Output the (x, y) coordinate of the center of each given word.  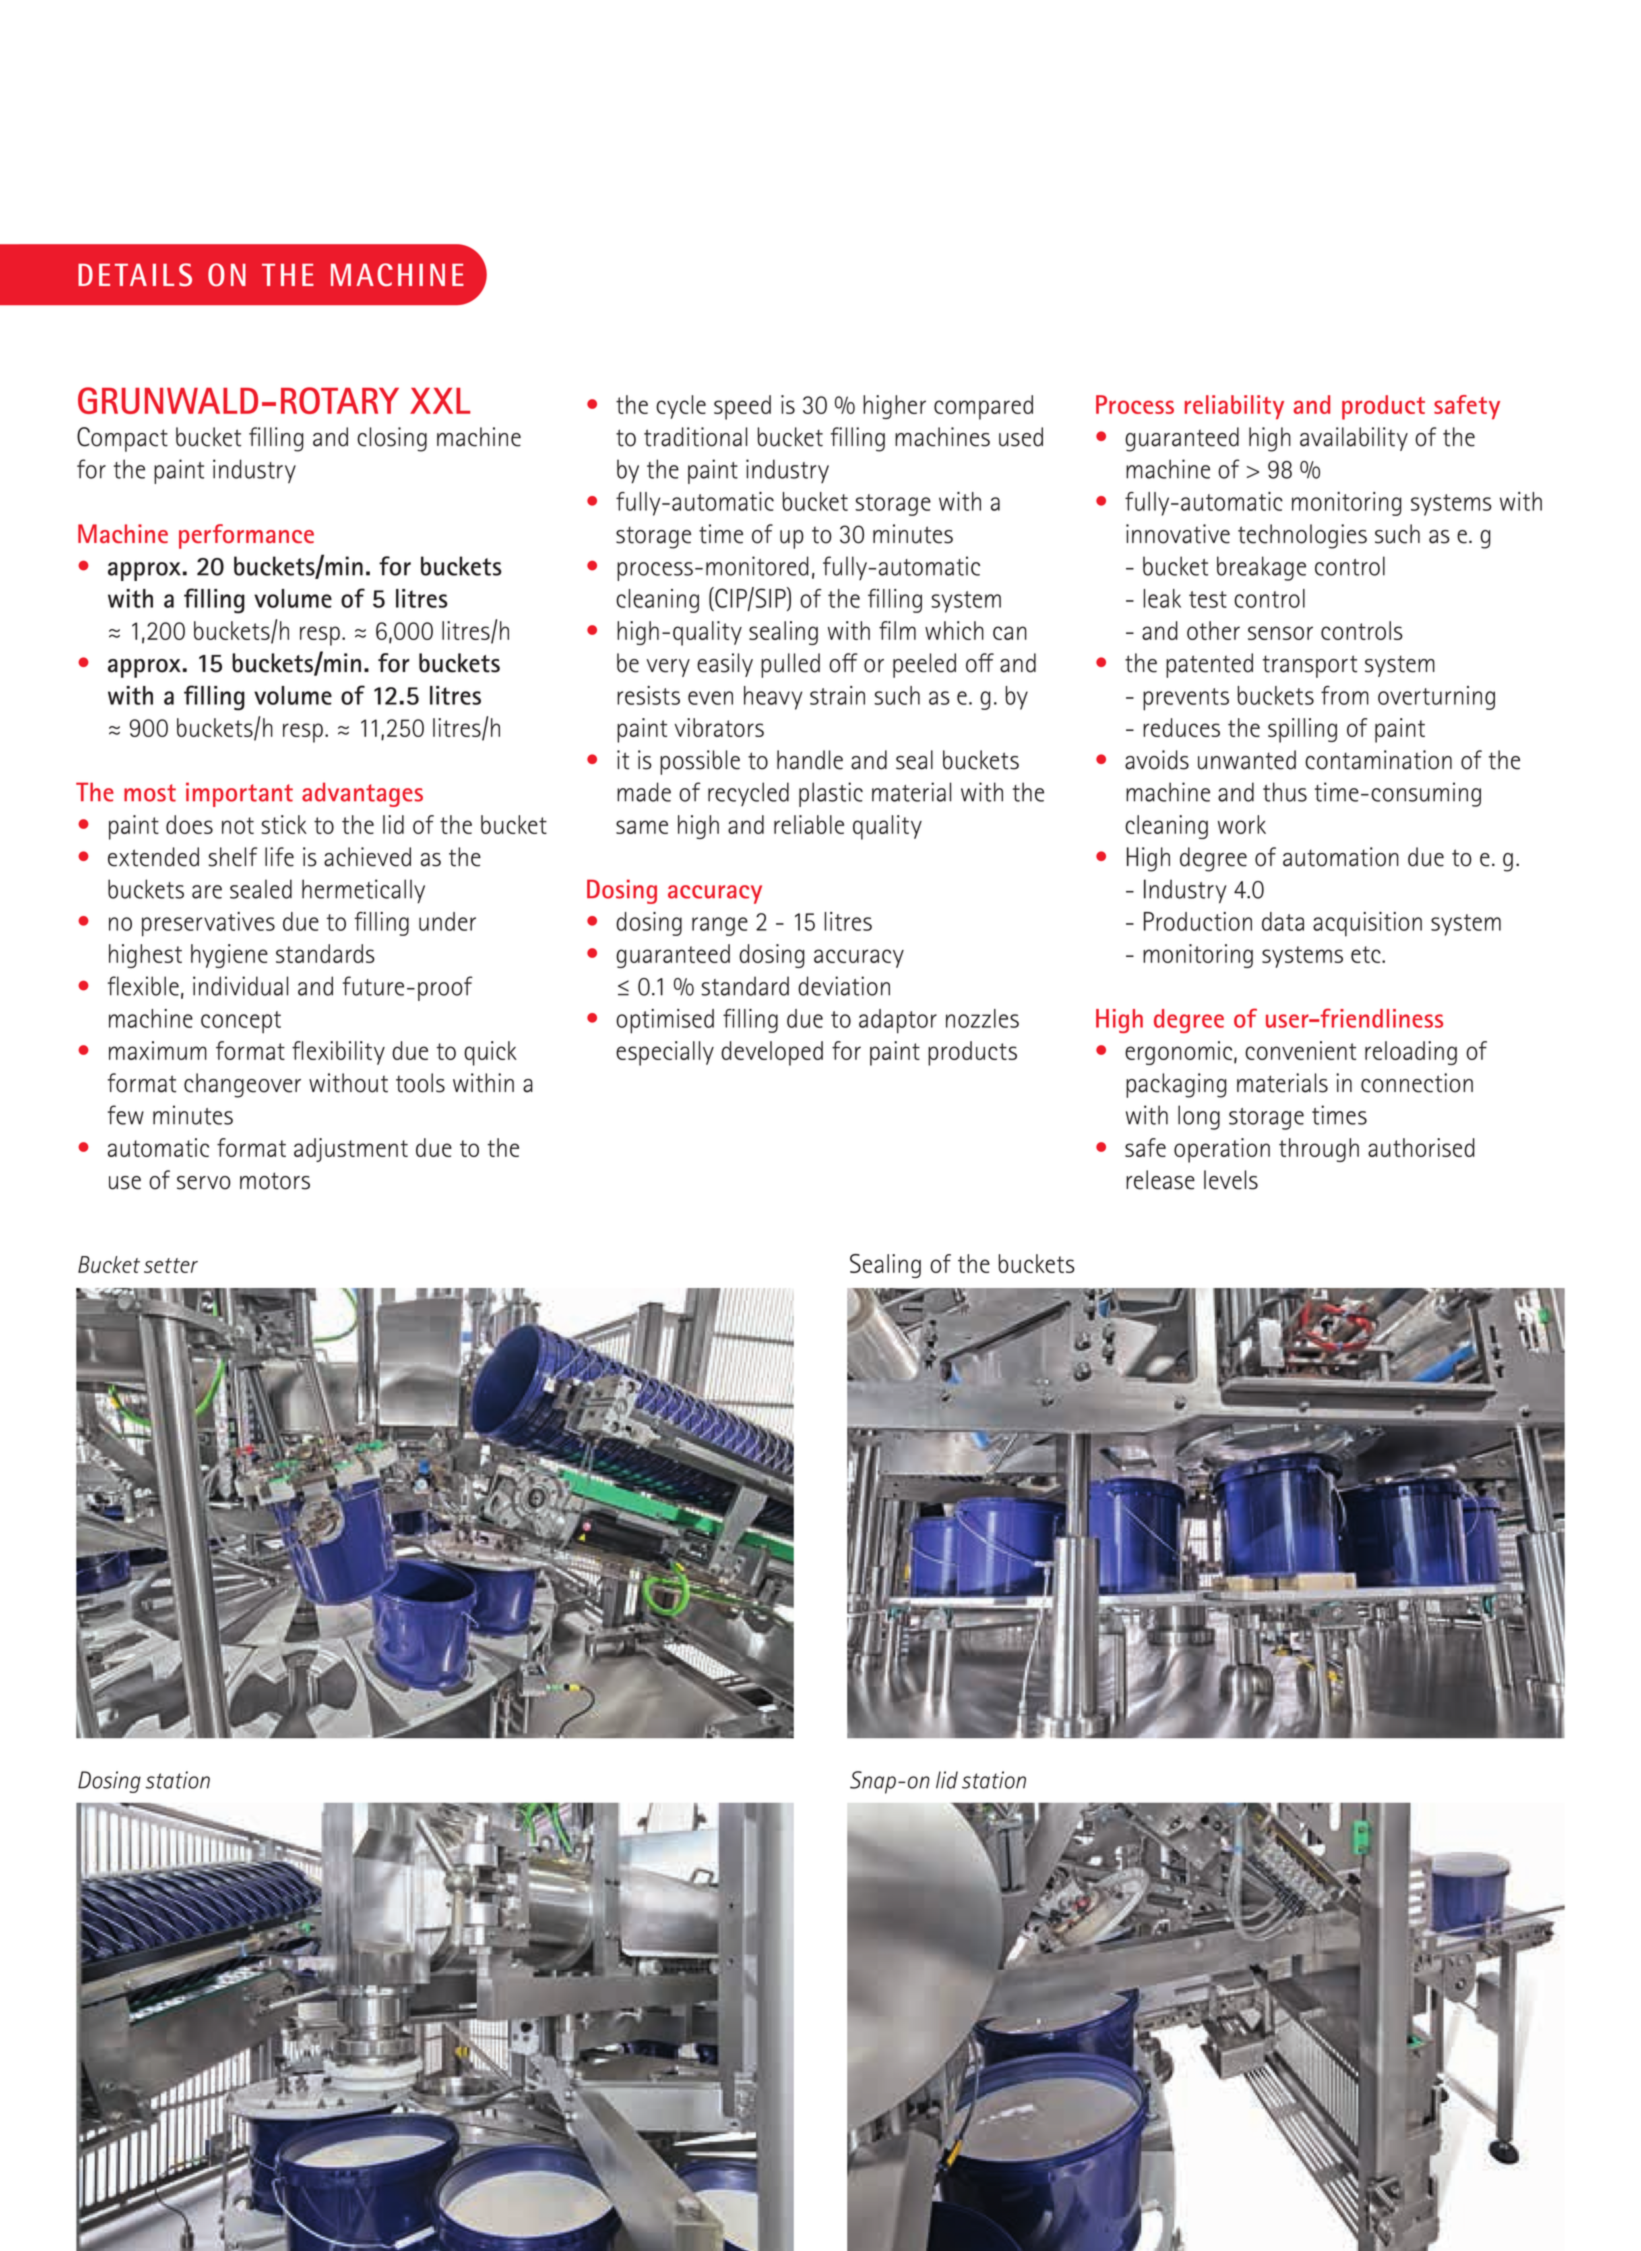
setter (171, 1265)
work (1242, 824)
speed (742, 407)
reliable (809, 824)
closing (392, 439)
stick (284, 824)
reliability (1234, 407)
